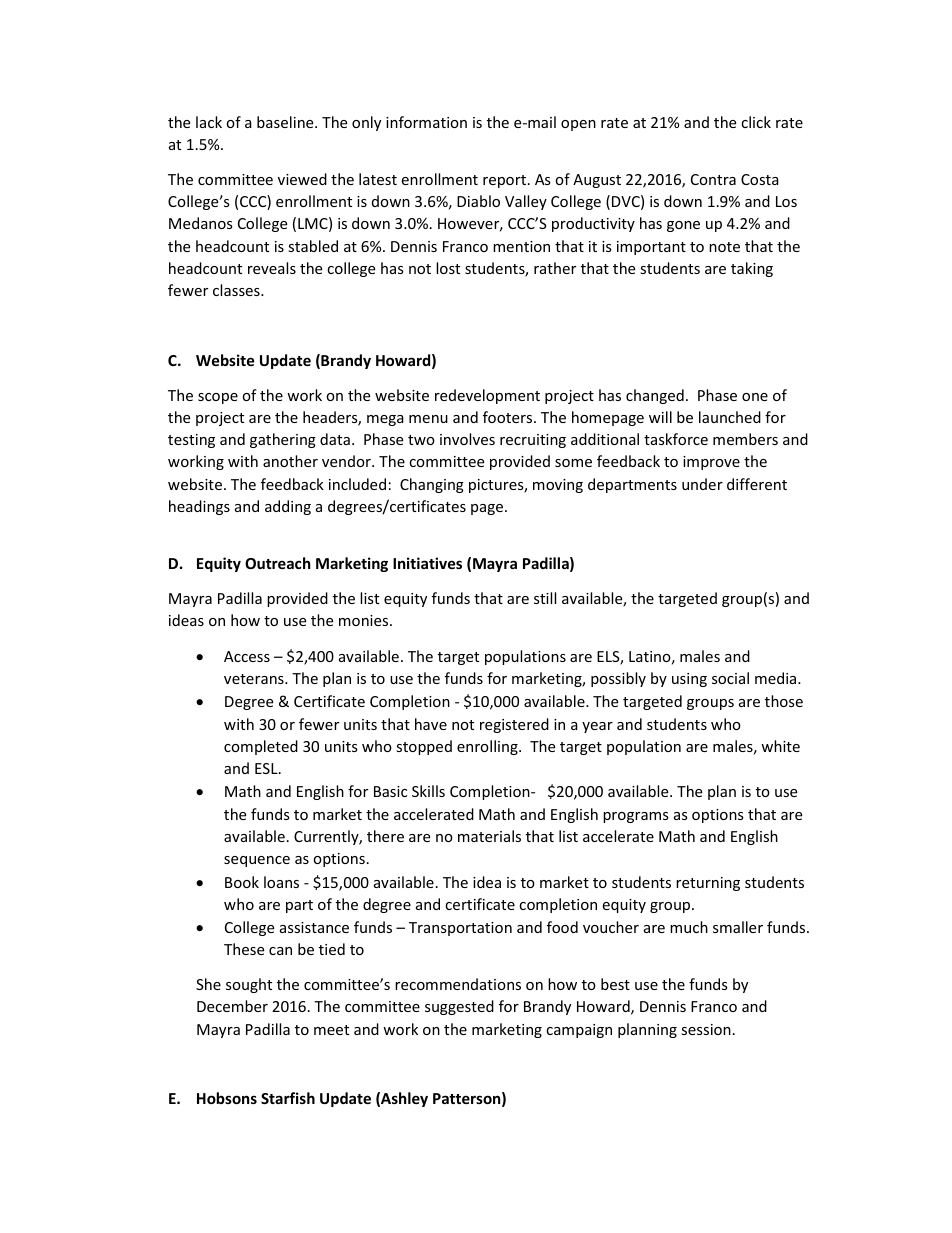  Describe the element at coordinates (249, 985) in the image. I see `sought` at that location.
